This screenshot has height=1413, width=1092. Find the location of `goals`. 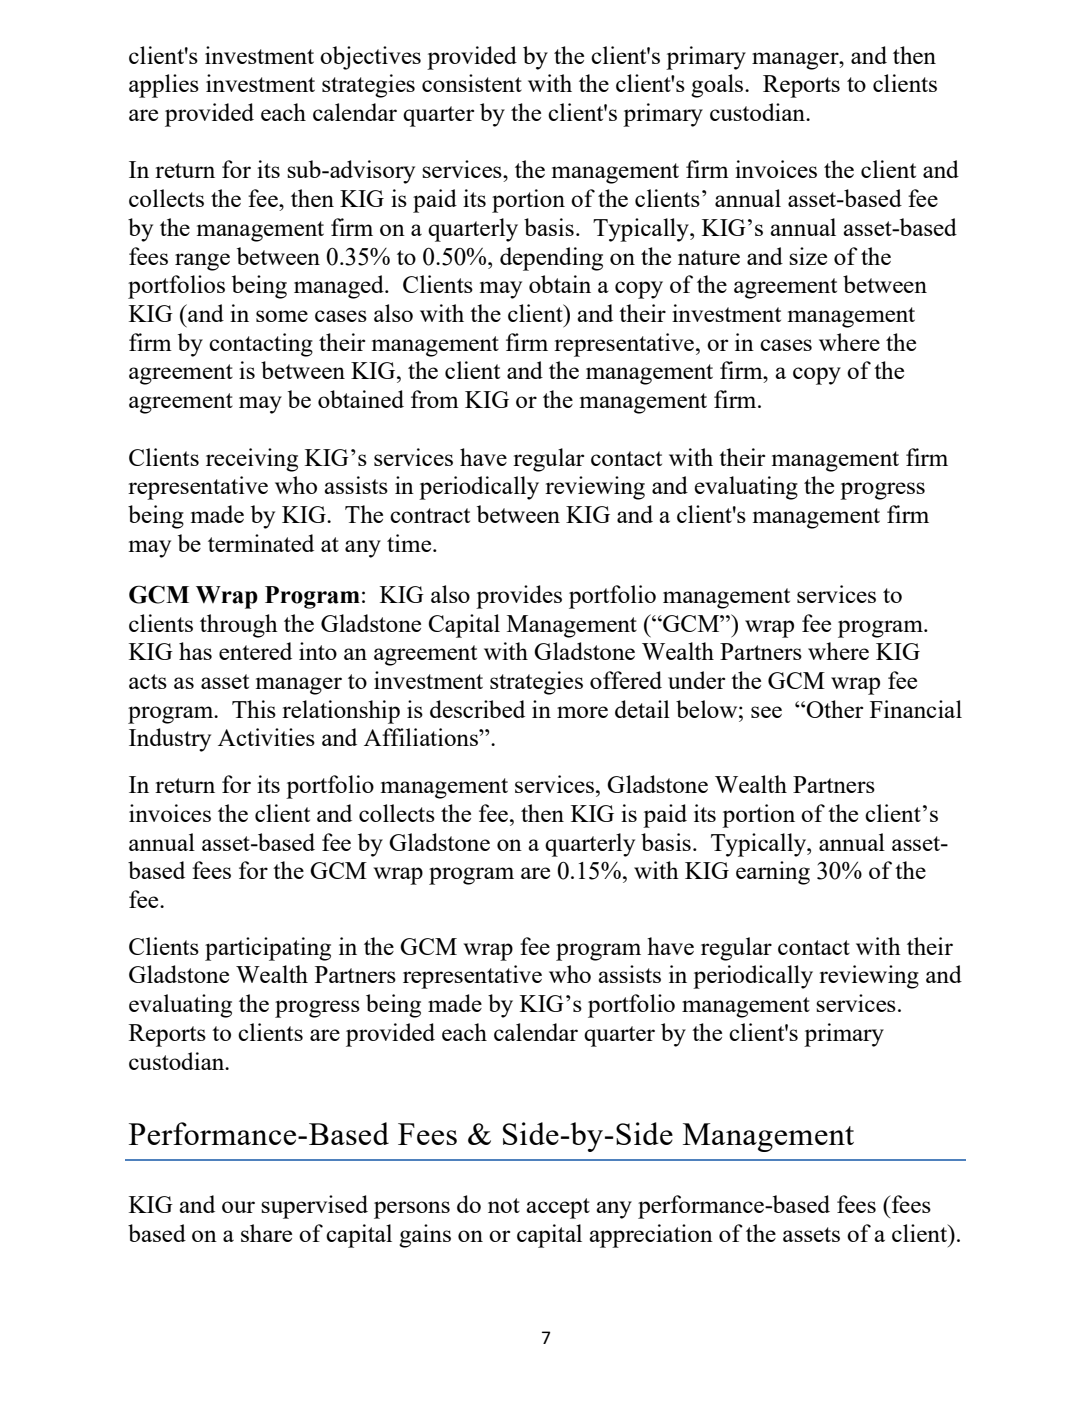

goals is located at coordinates (718, 86).
